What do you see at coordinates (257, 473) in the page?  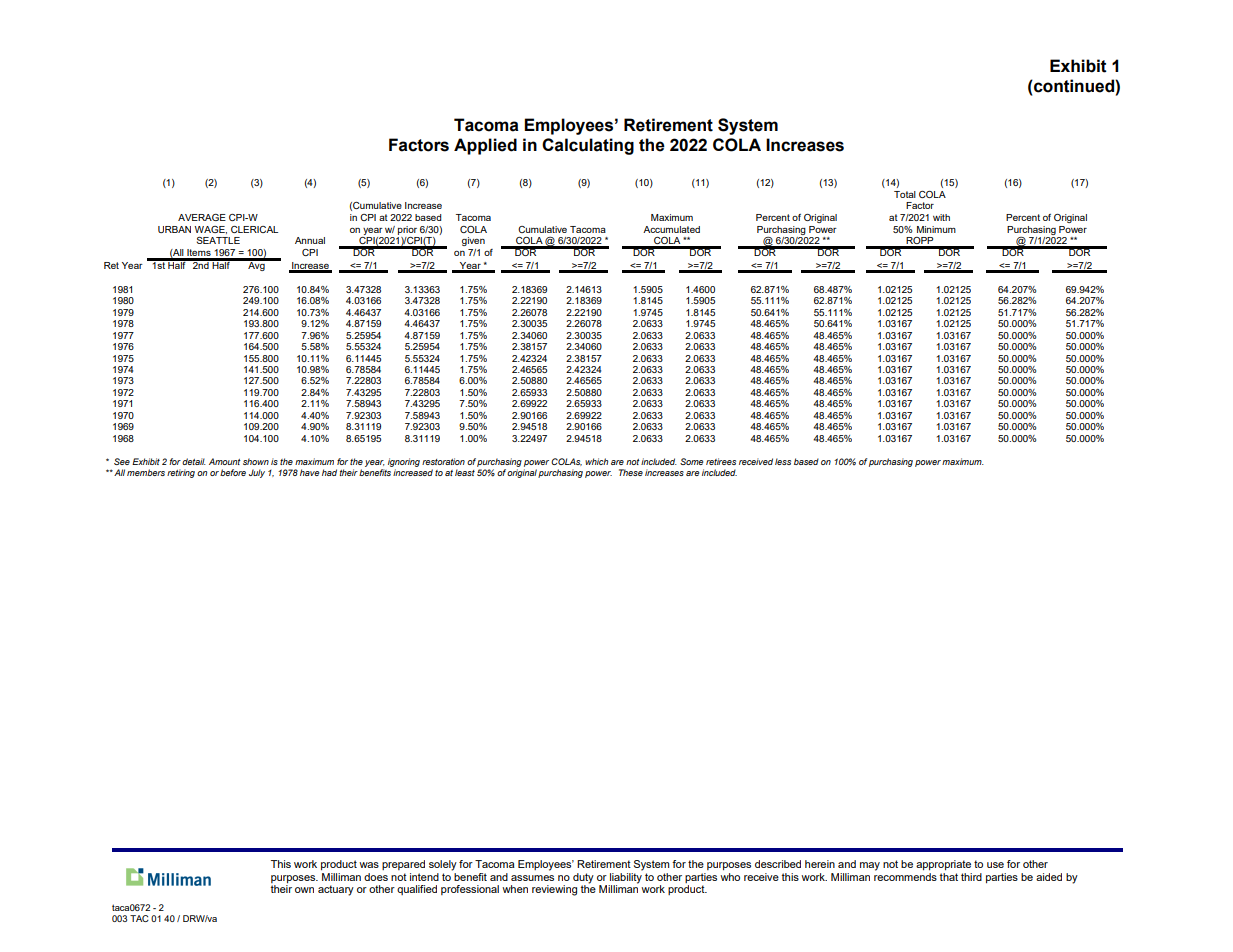 I see `July` at bounding box center [257, 473].
